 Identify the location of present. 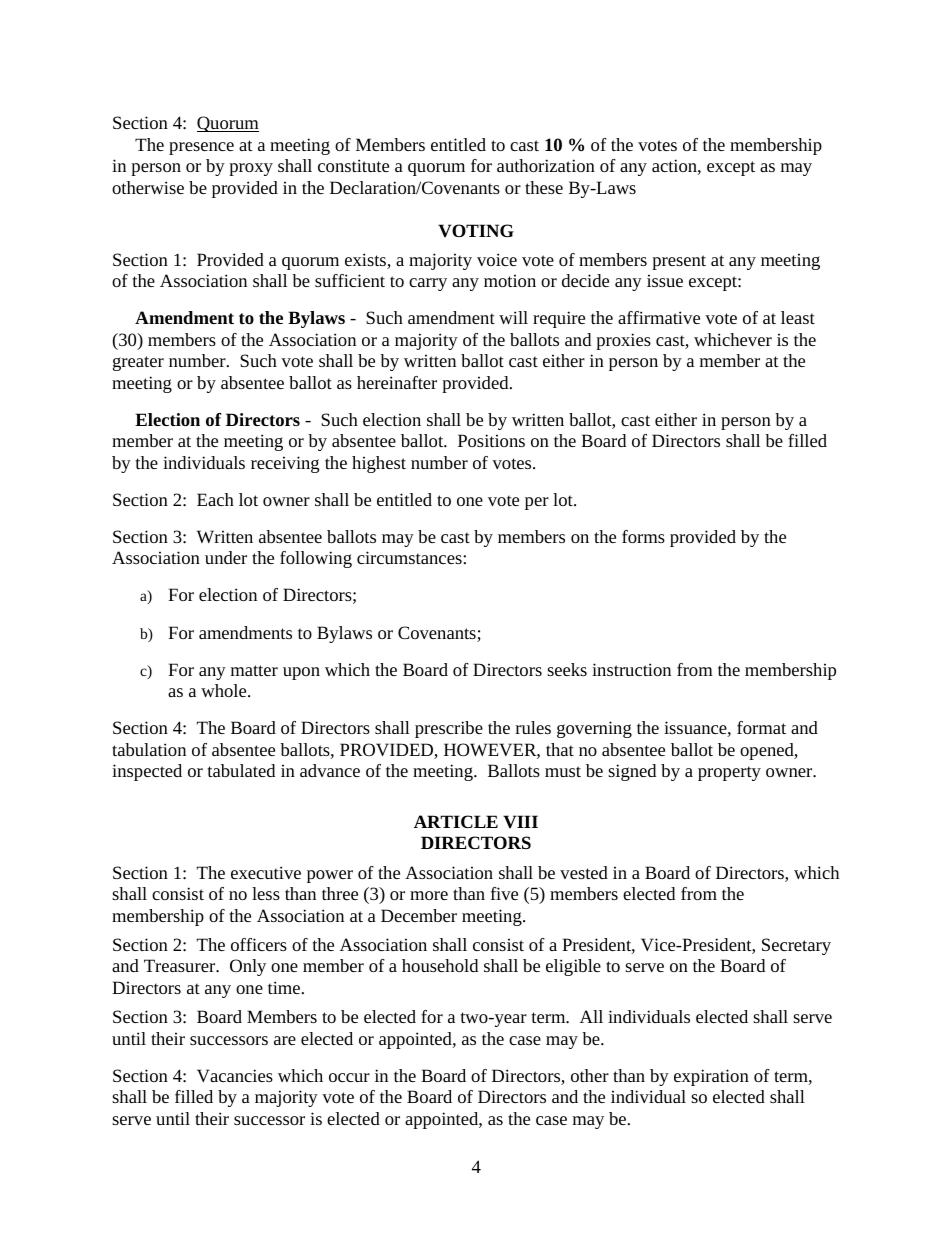
(679, 262).
